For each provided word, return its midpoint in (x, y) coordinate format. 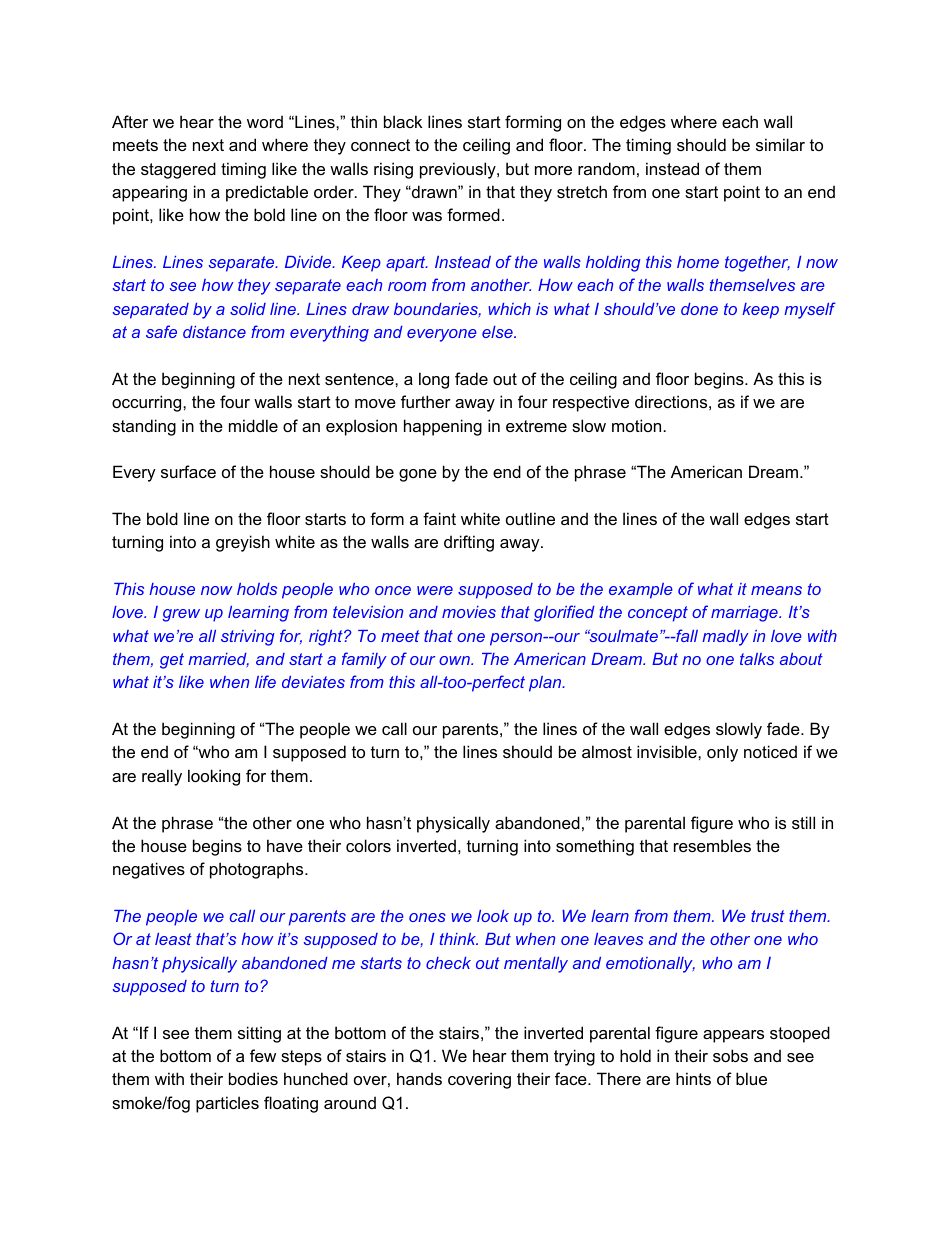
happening (443, 427)
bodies (253, 1078)
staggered (178, 170)
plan (546, 684)
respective (591, 403)
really (162, 777)
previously (459, 170)
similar (780, 144)
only (722, 753)
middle (253, 425)
